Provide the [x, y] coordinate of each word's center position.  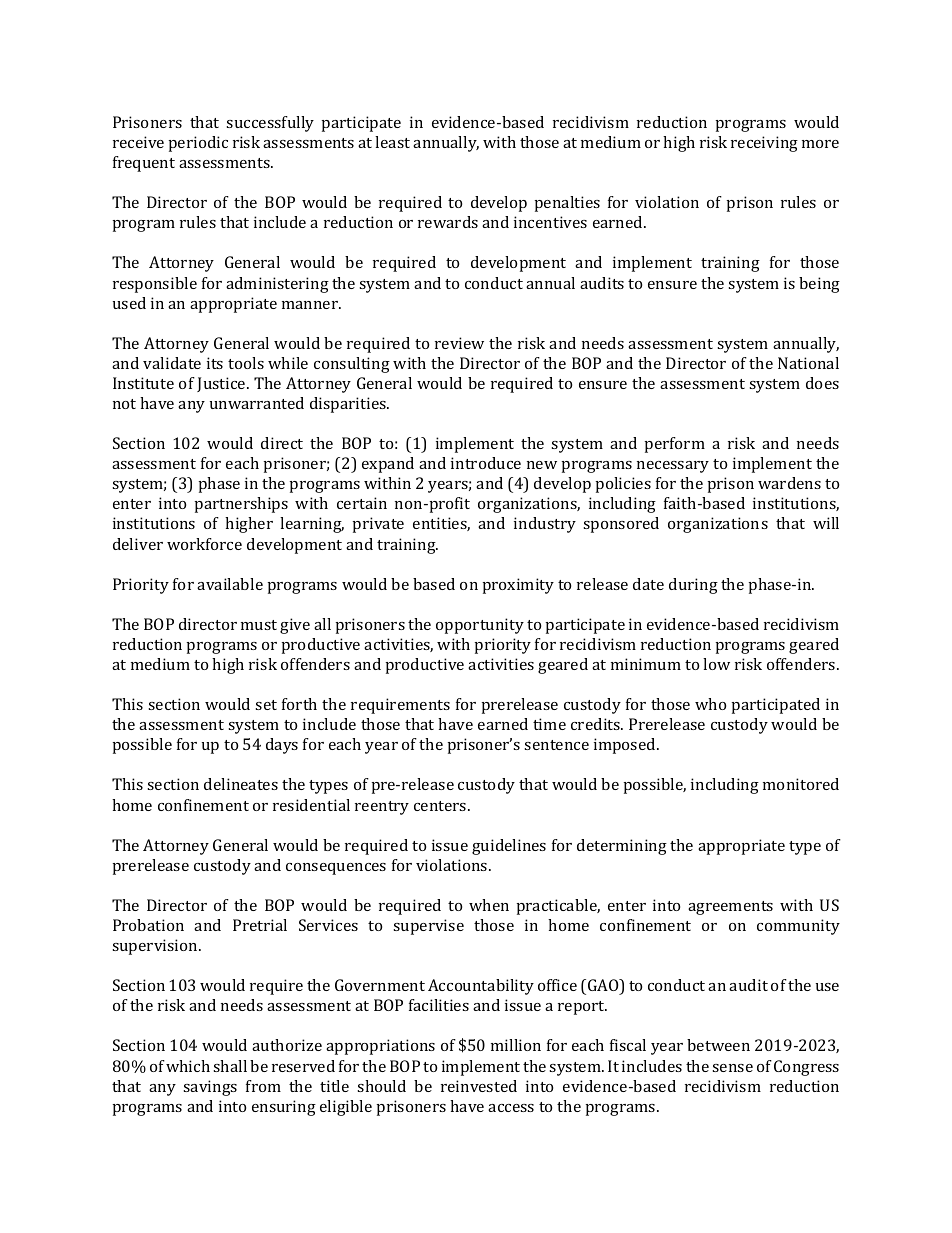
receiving [764, 144]
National [808, 363]
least [392, 142]
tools [246, 363]
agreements [730, 908]
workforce [204, 544]
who [710, 704]
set [266, 705]
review [459, 343]
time [549, 724]
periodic [198, 144]
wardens [789, 483]
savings [210, 1088]
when [489, 905]
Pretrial [260, 925]
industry [545, 525]
